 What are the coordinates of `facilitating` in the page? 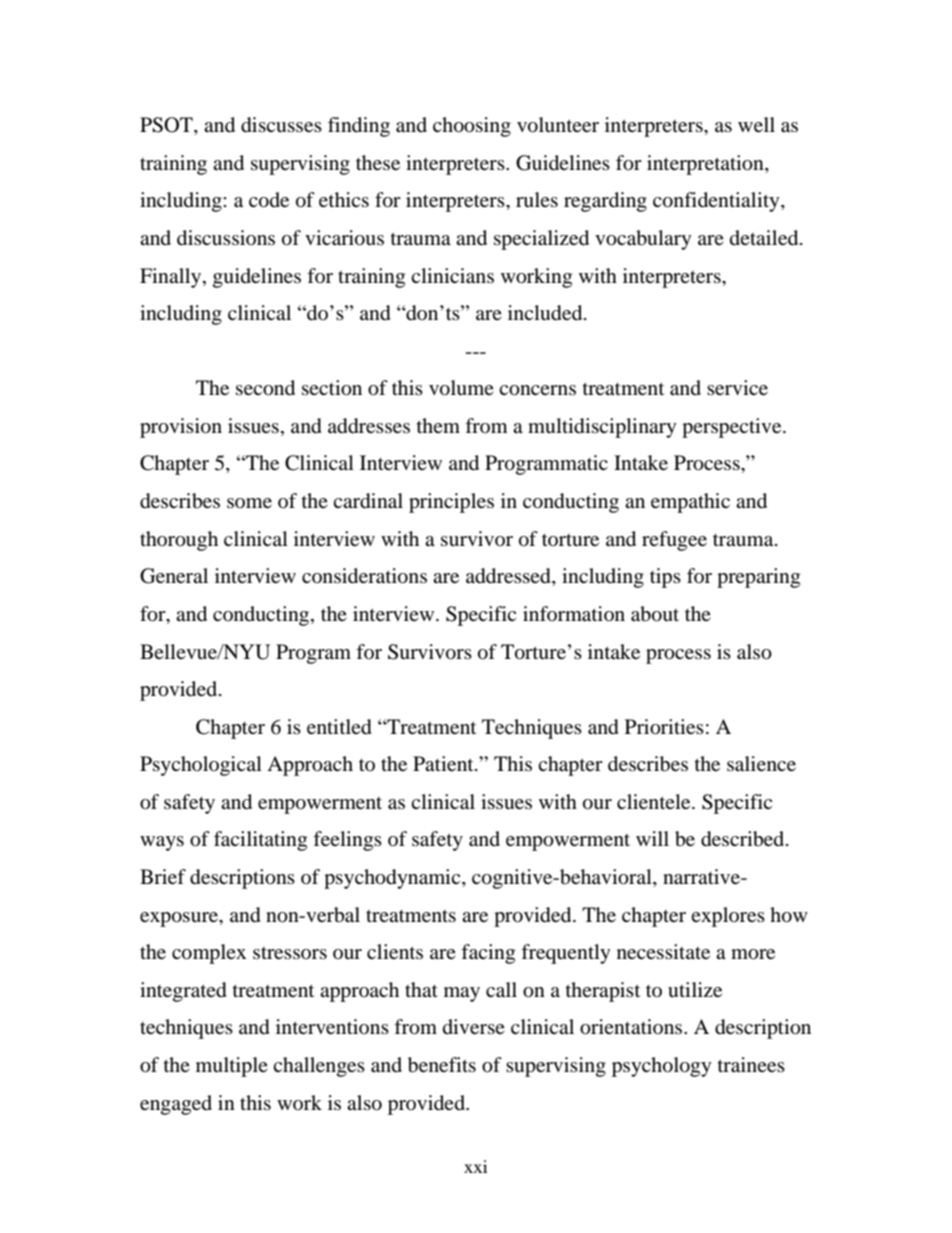 It's located at (260, 841).
